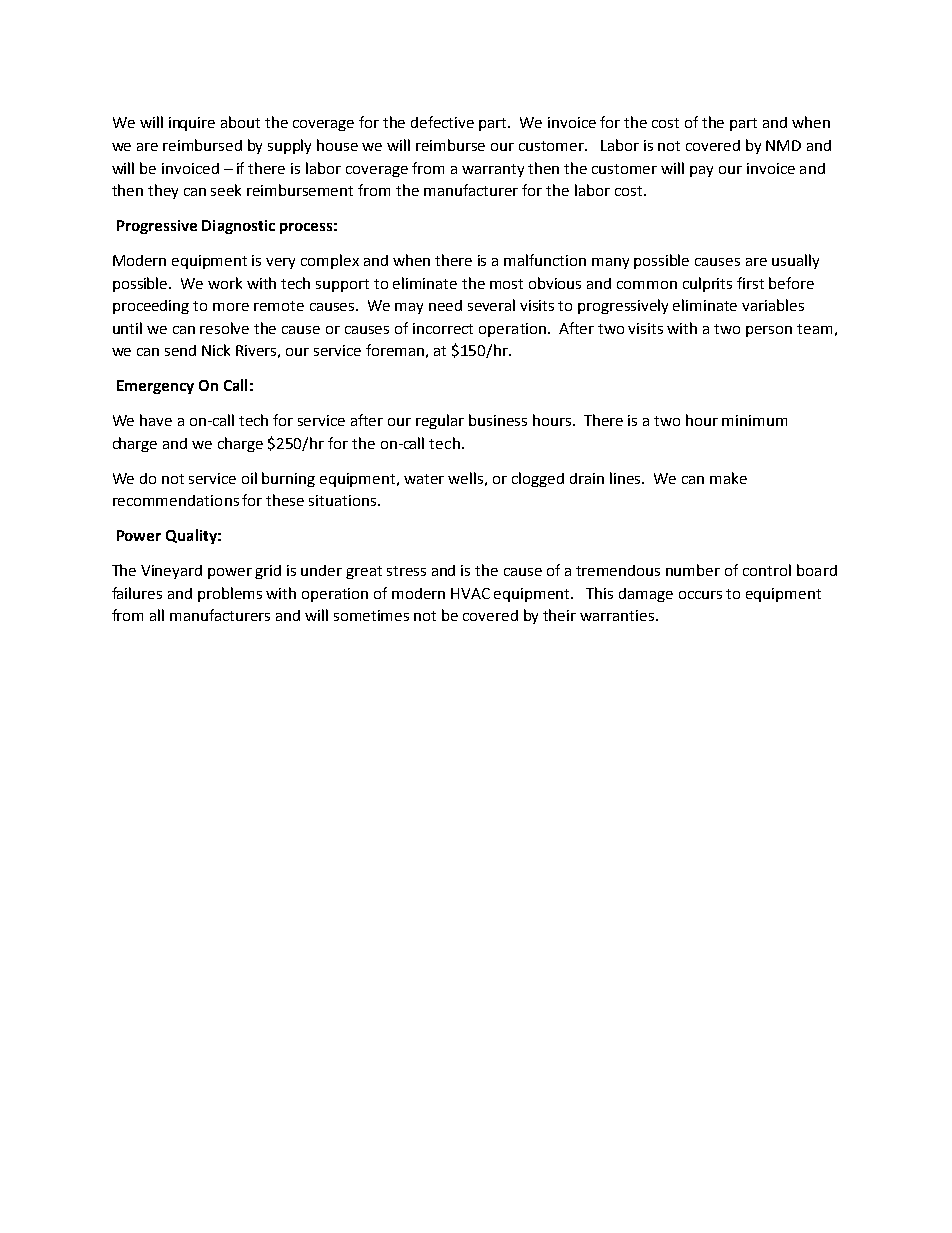 The width and height of the screenshot is (952, 1233). What do you see at coordinates (216, 350) in the screenshot?
I see `Nick` at bounding box center [216, 350].
